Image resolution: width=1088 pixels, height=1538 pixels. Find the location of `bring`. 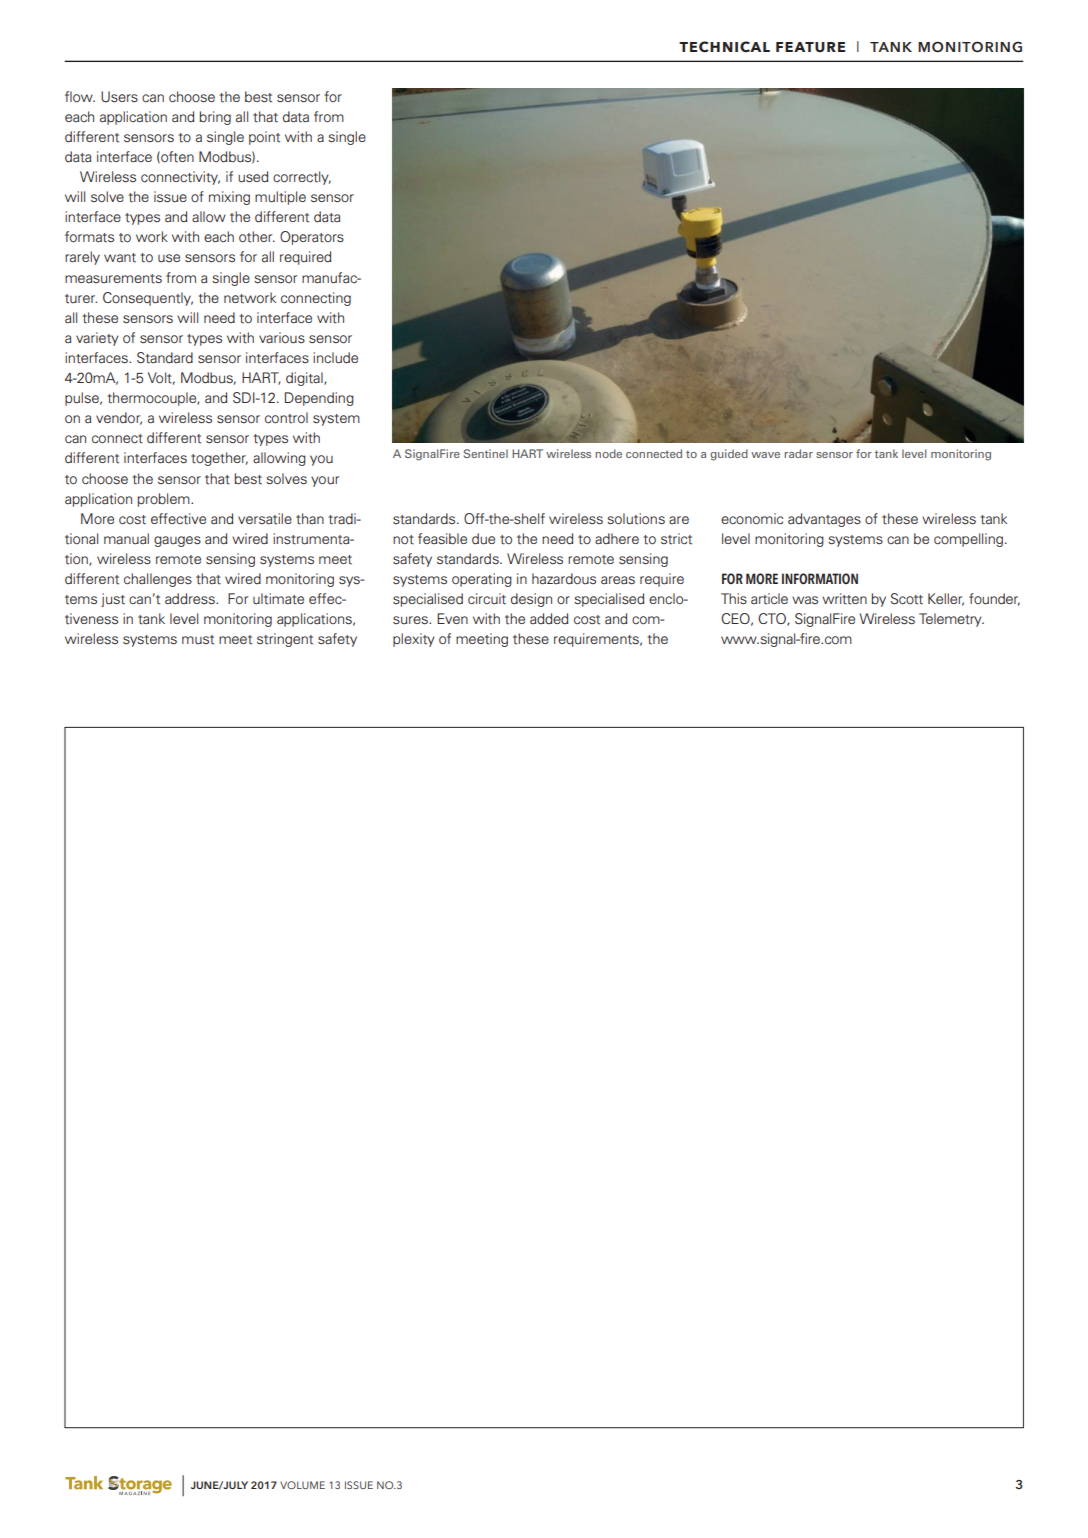

bring is located at coordinates (215, 118).
